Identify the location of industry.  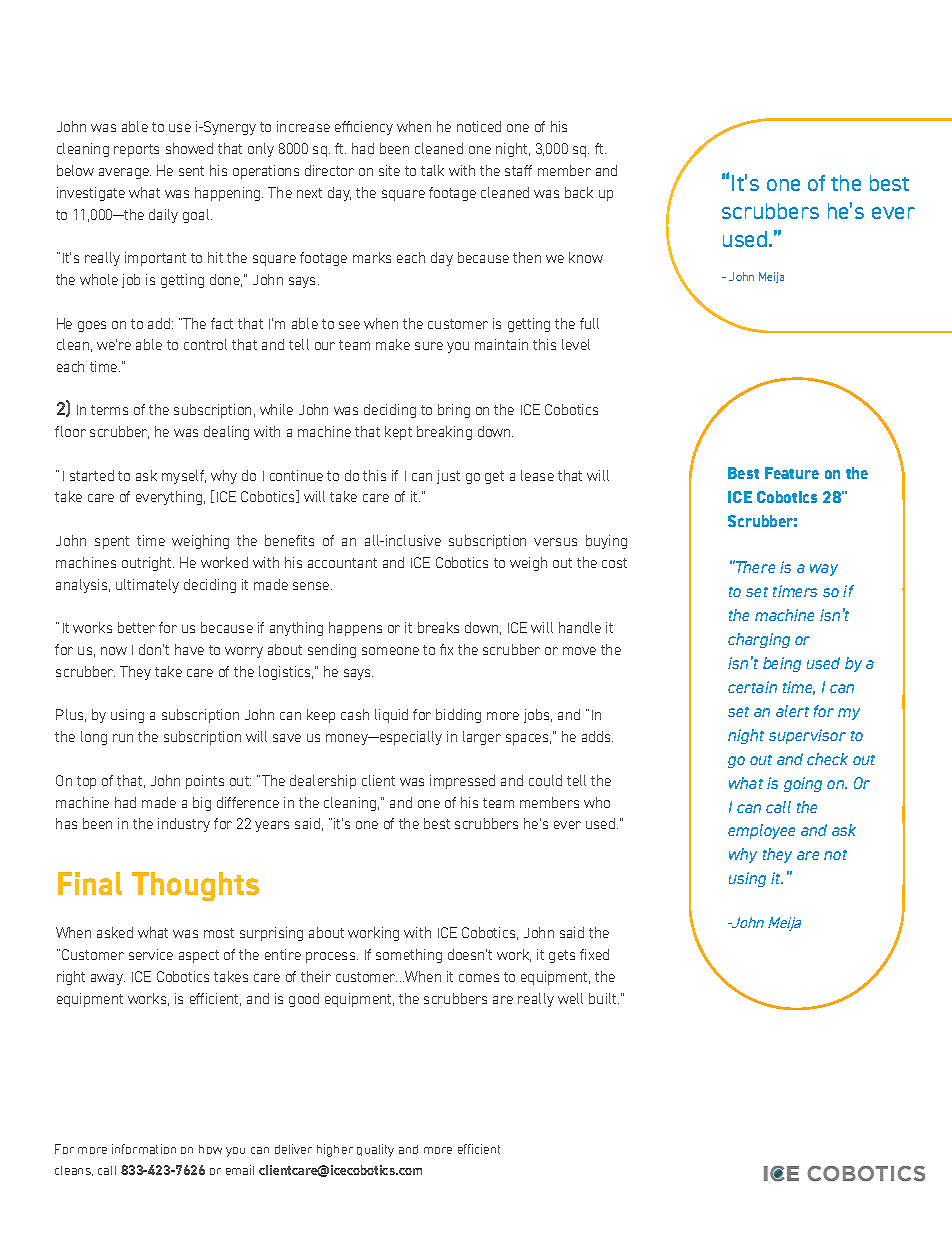
(184, 825).
